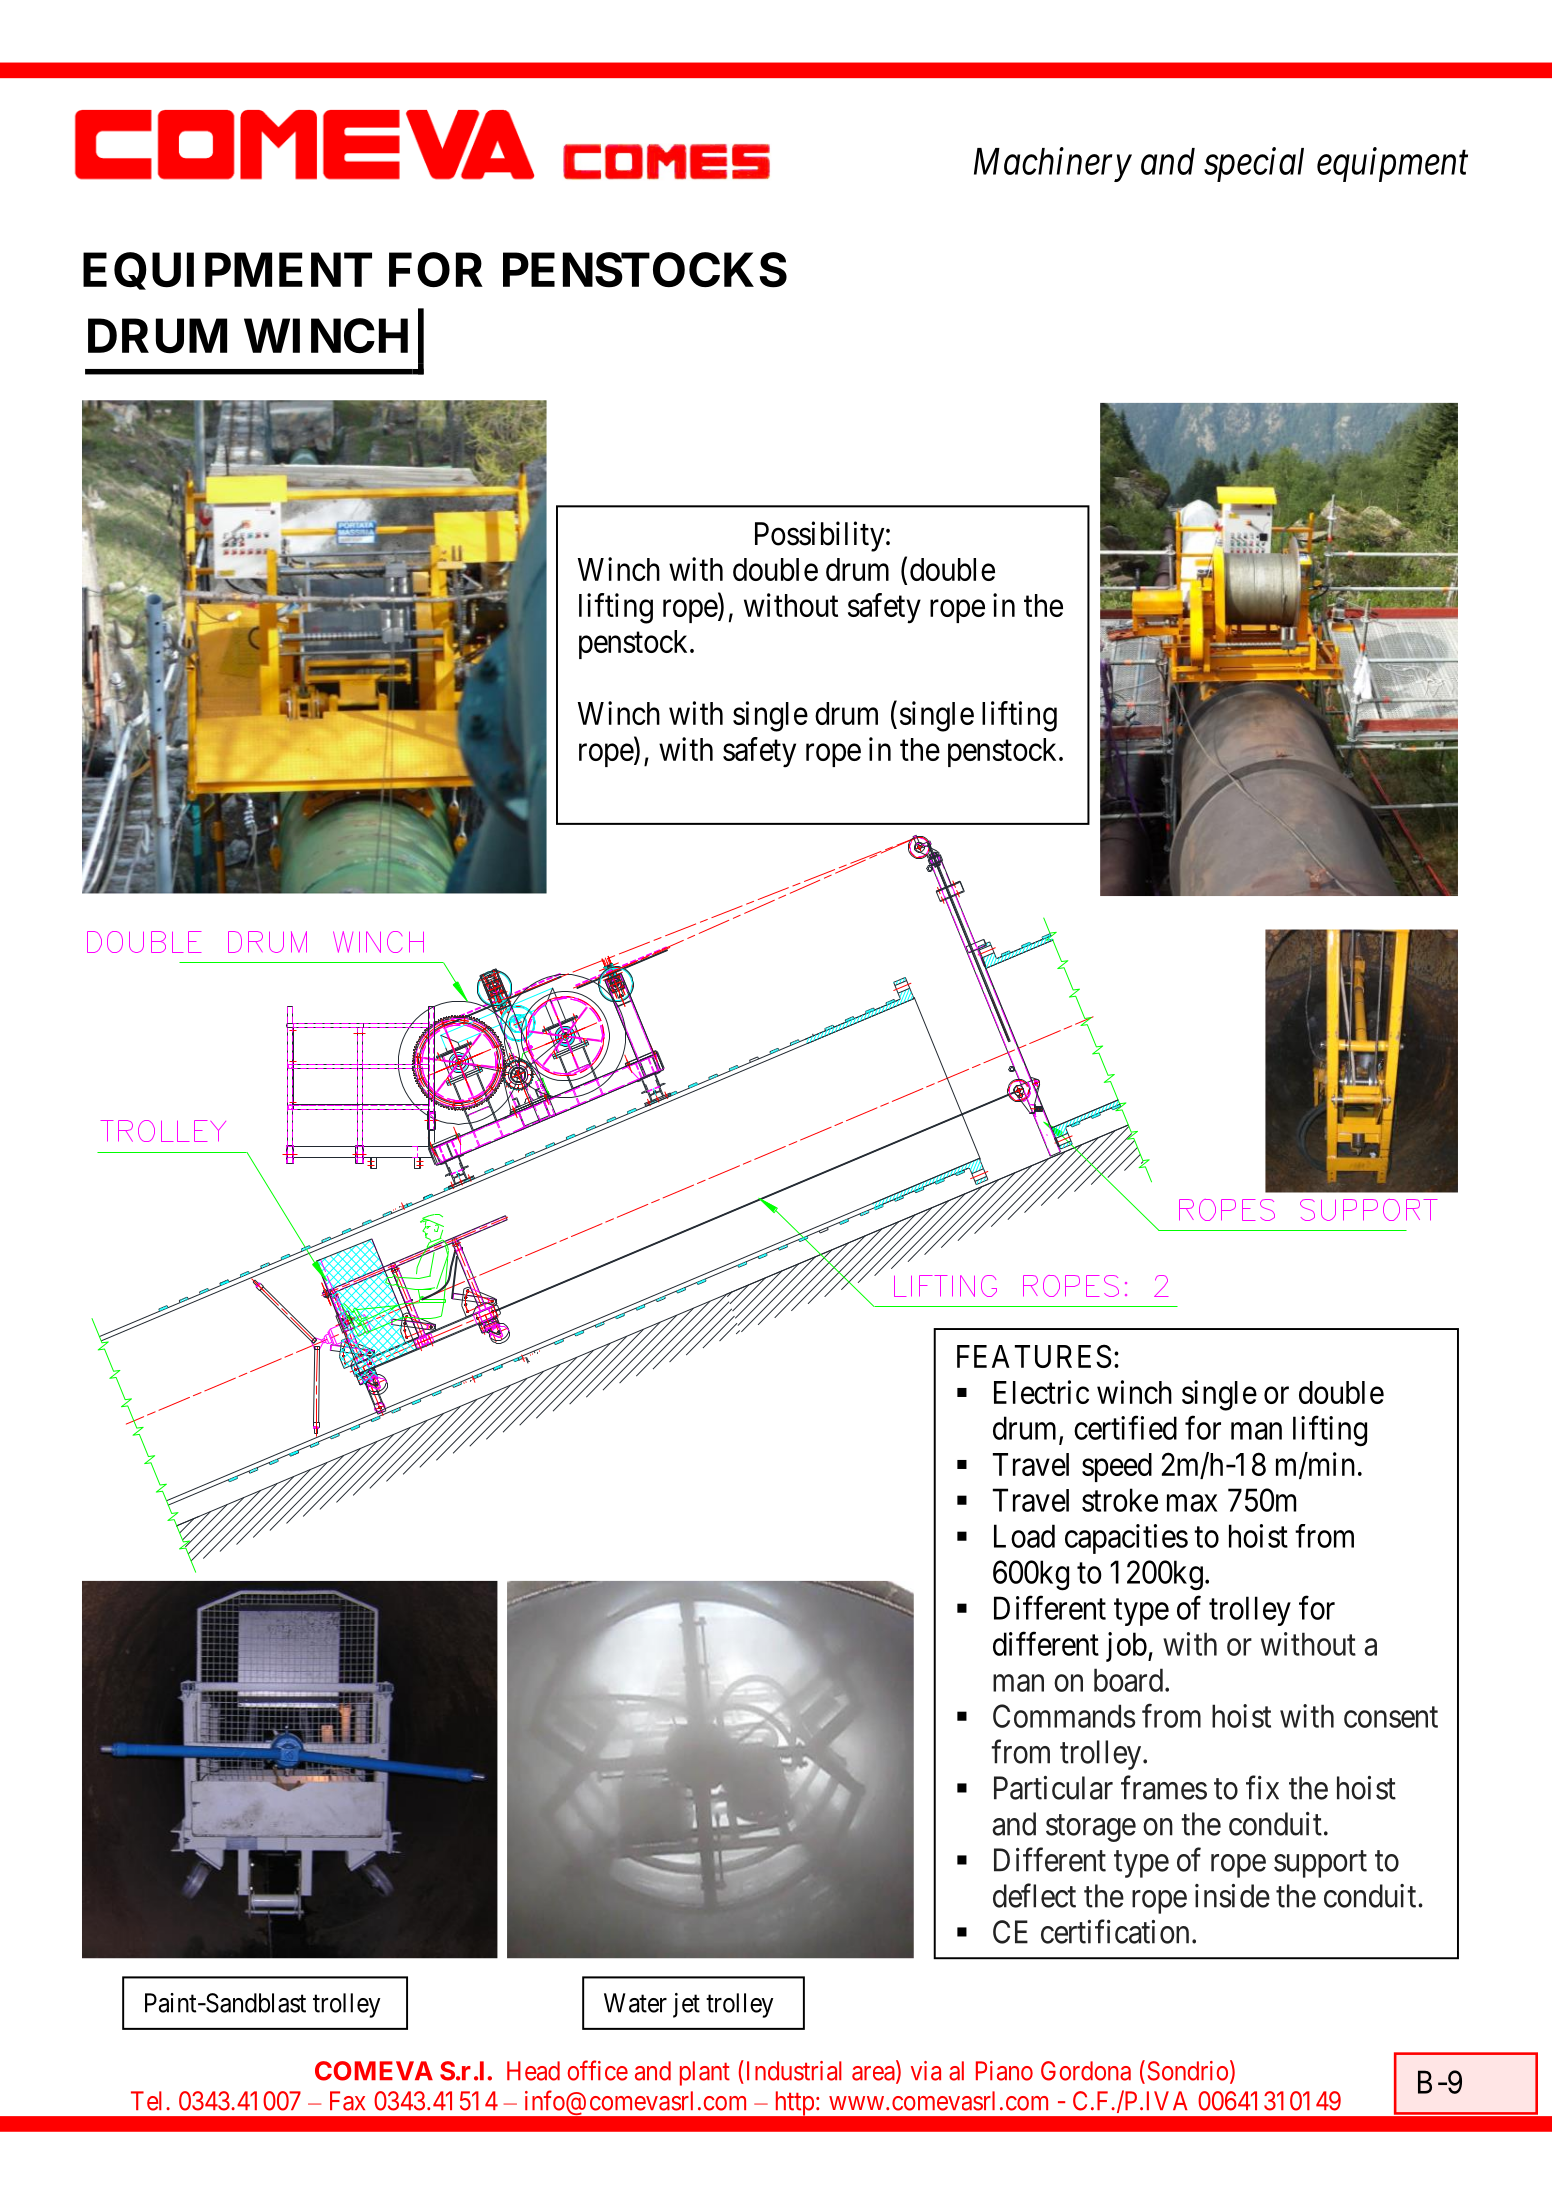 This image has width=1552, height=2194. Describe the element at coordinates (347, 2101) in the image. I see `Fax` at that location.
